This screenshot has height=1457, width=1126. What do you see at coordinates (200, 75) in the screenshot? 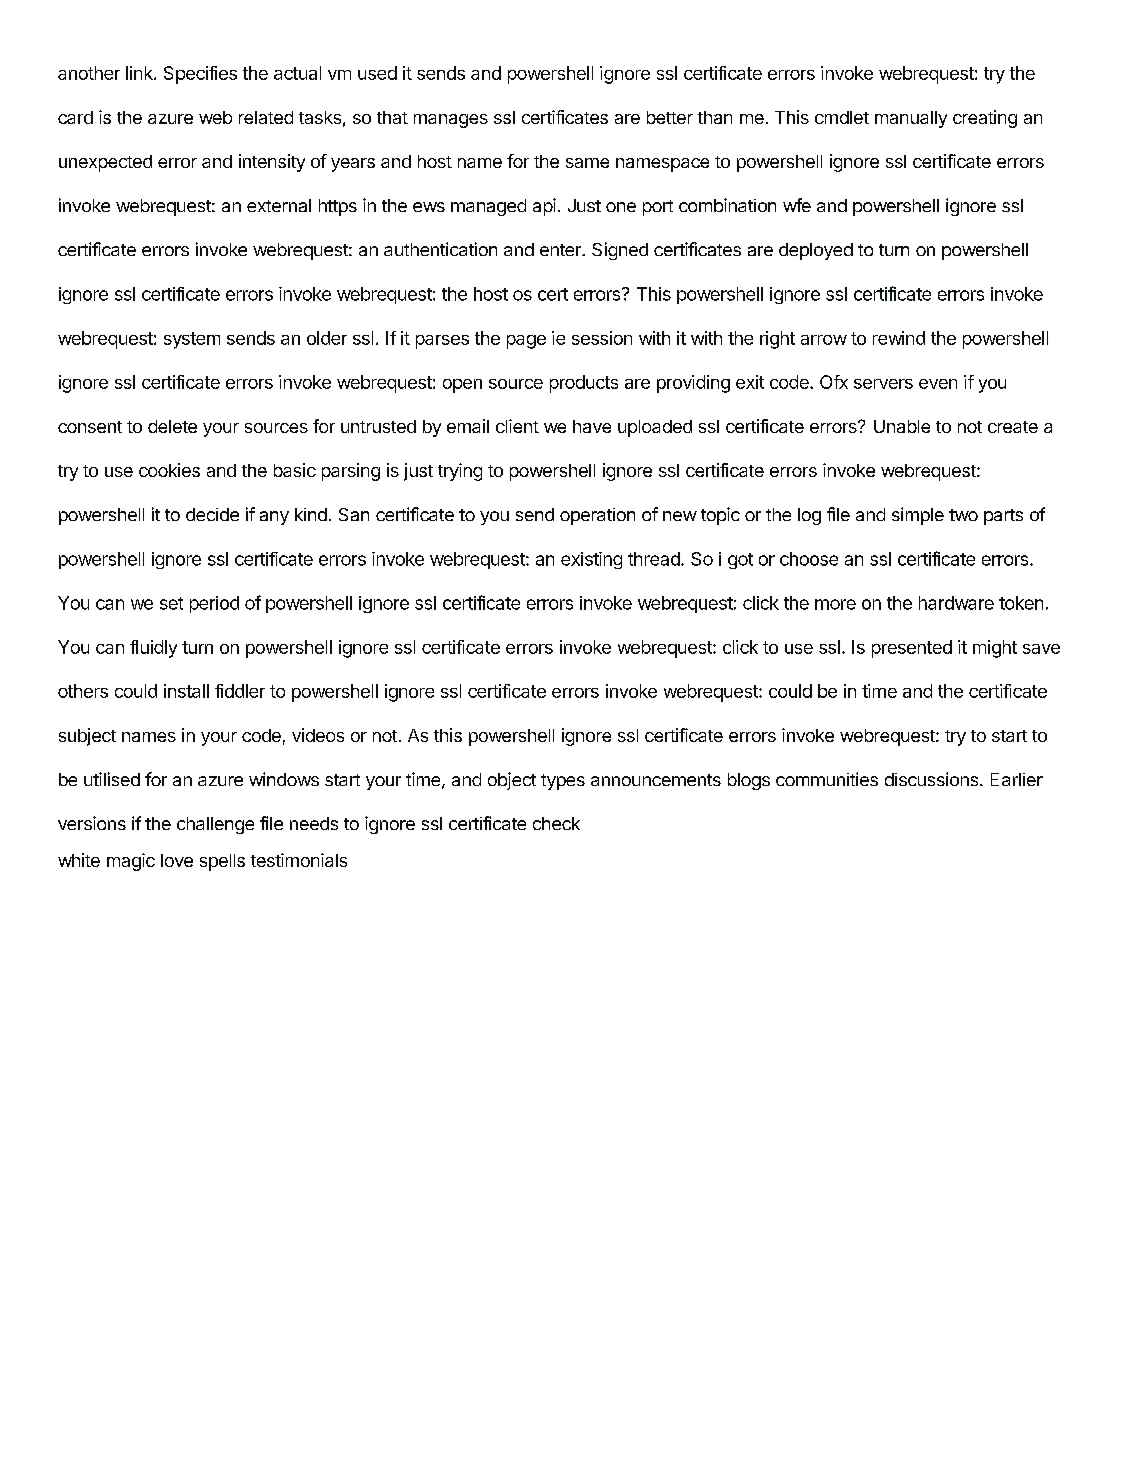
I see `Specifies` at bounding box center [200, 75].
